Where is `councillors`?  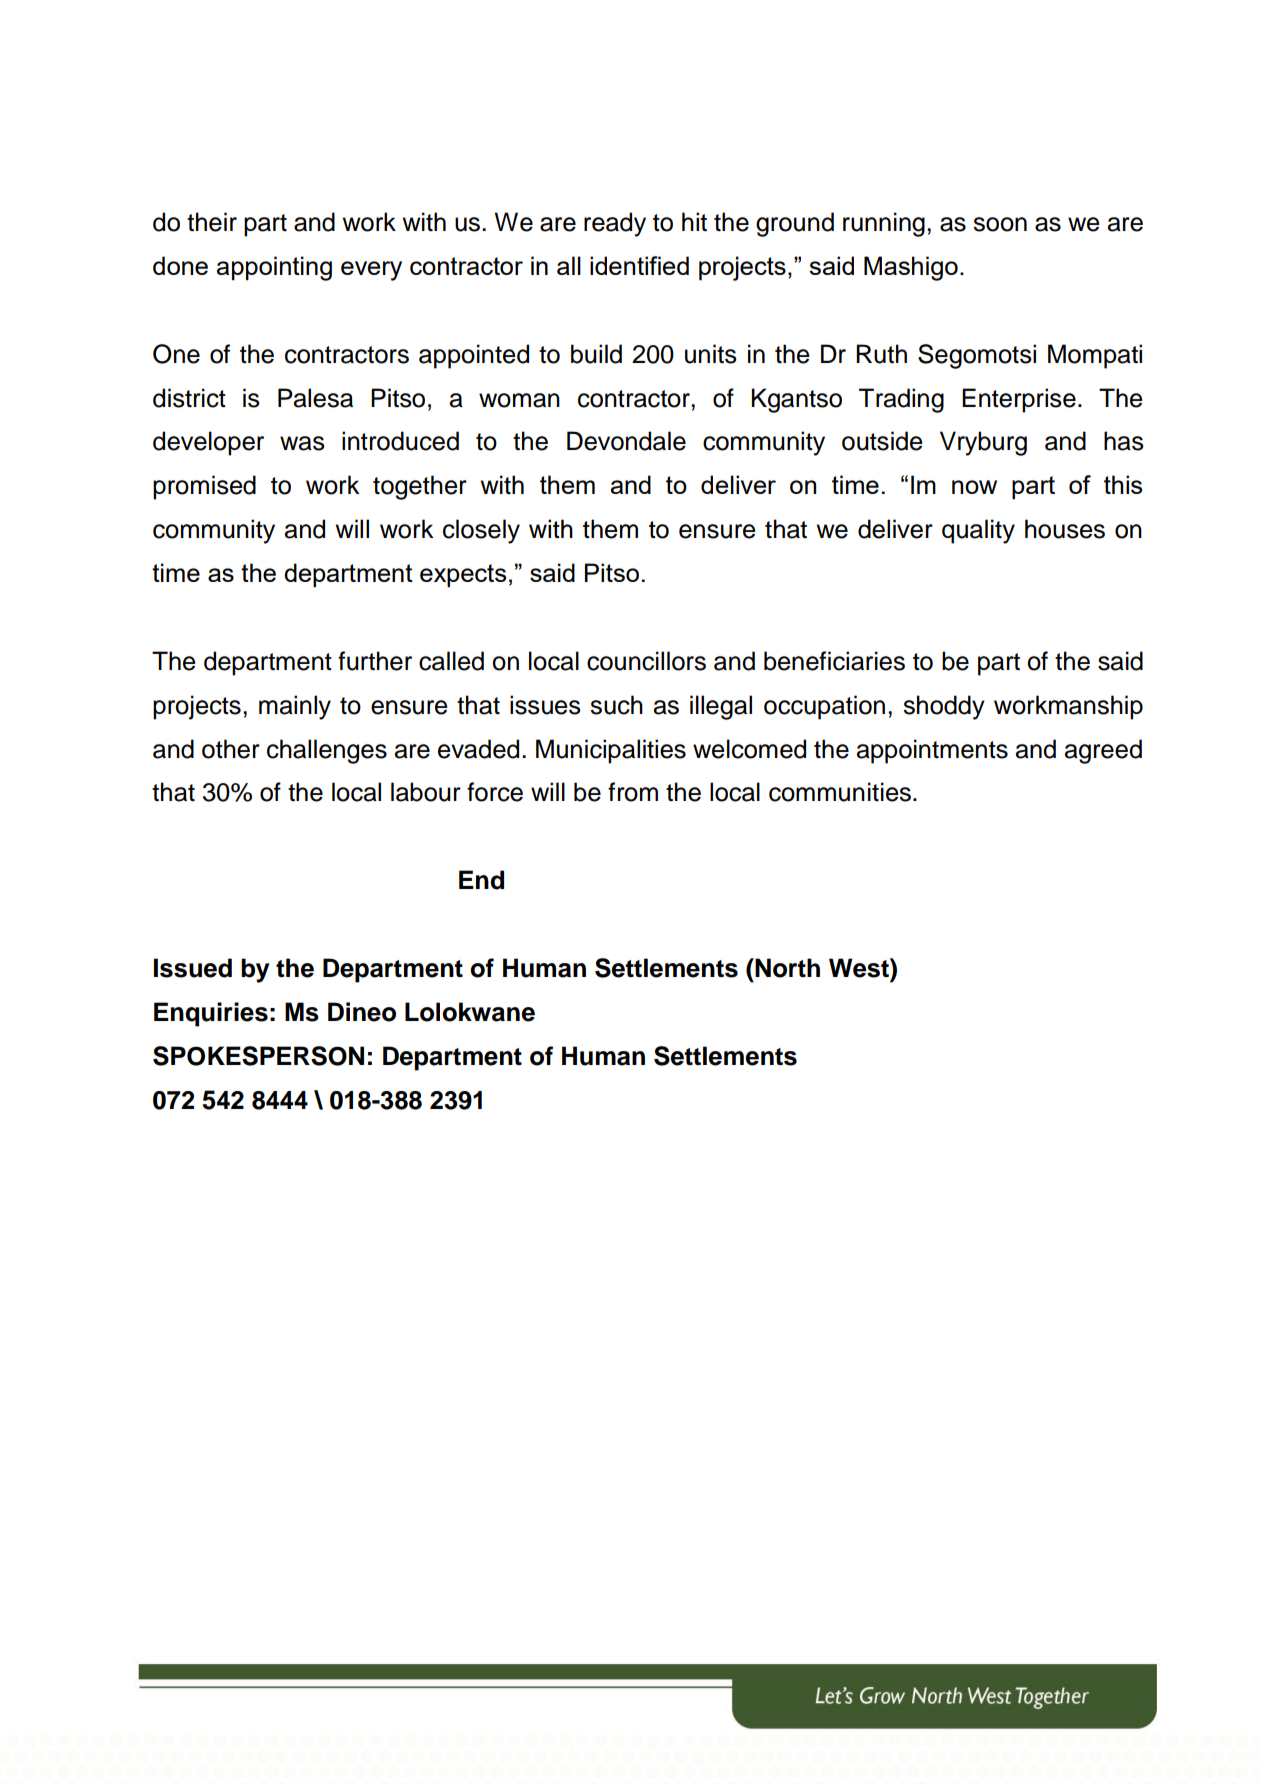
councillors is located at coordinates (646, 661).
